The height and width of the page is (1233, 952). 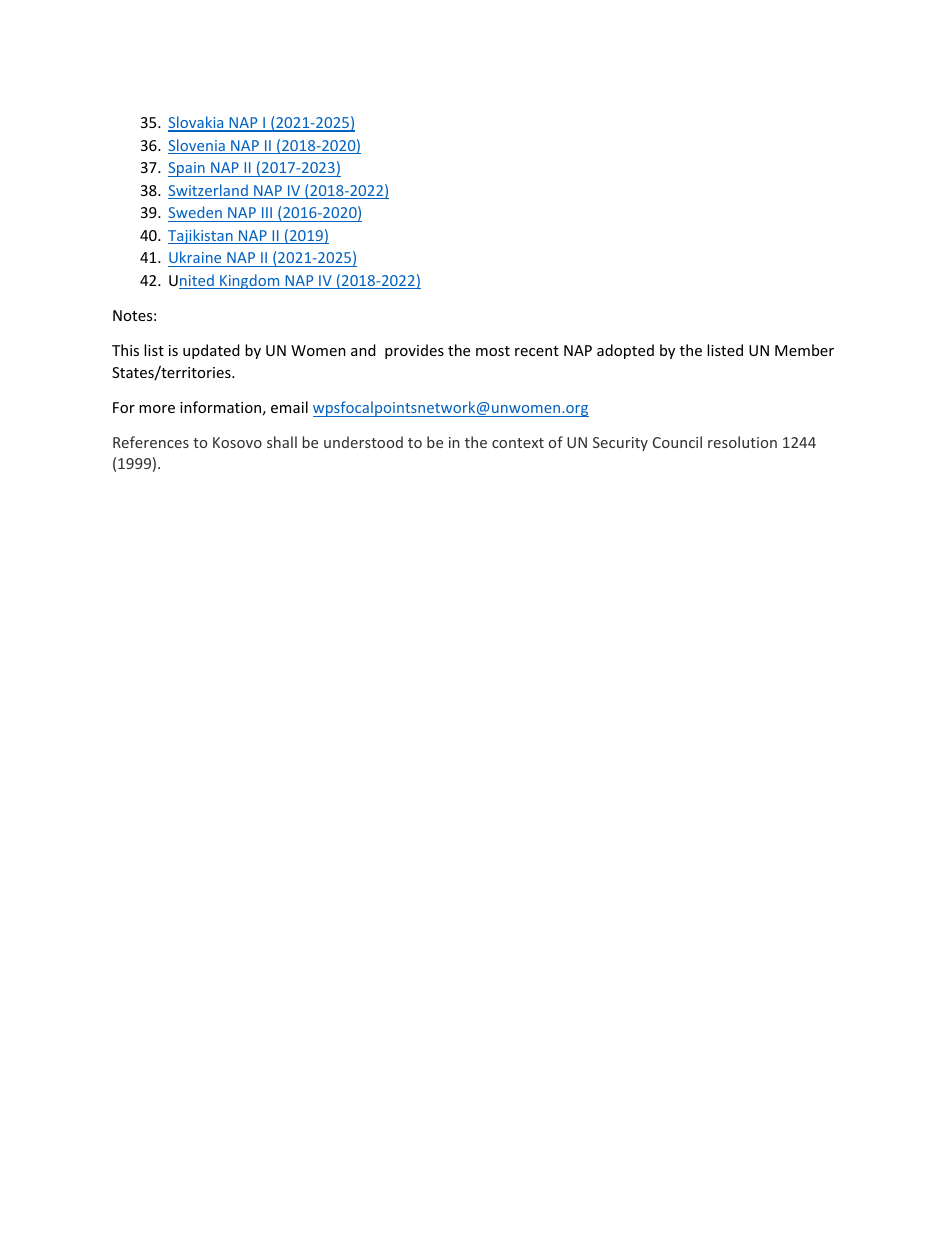 I want to click on Kosovo, so click(x=237, y=442).
